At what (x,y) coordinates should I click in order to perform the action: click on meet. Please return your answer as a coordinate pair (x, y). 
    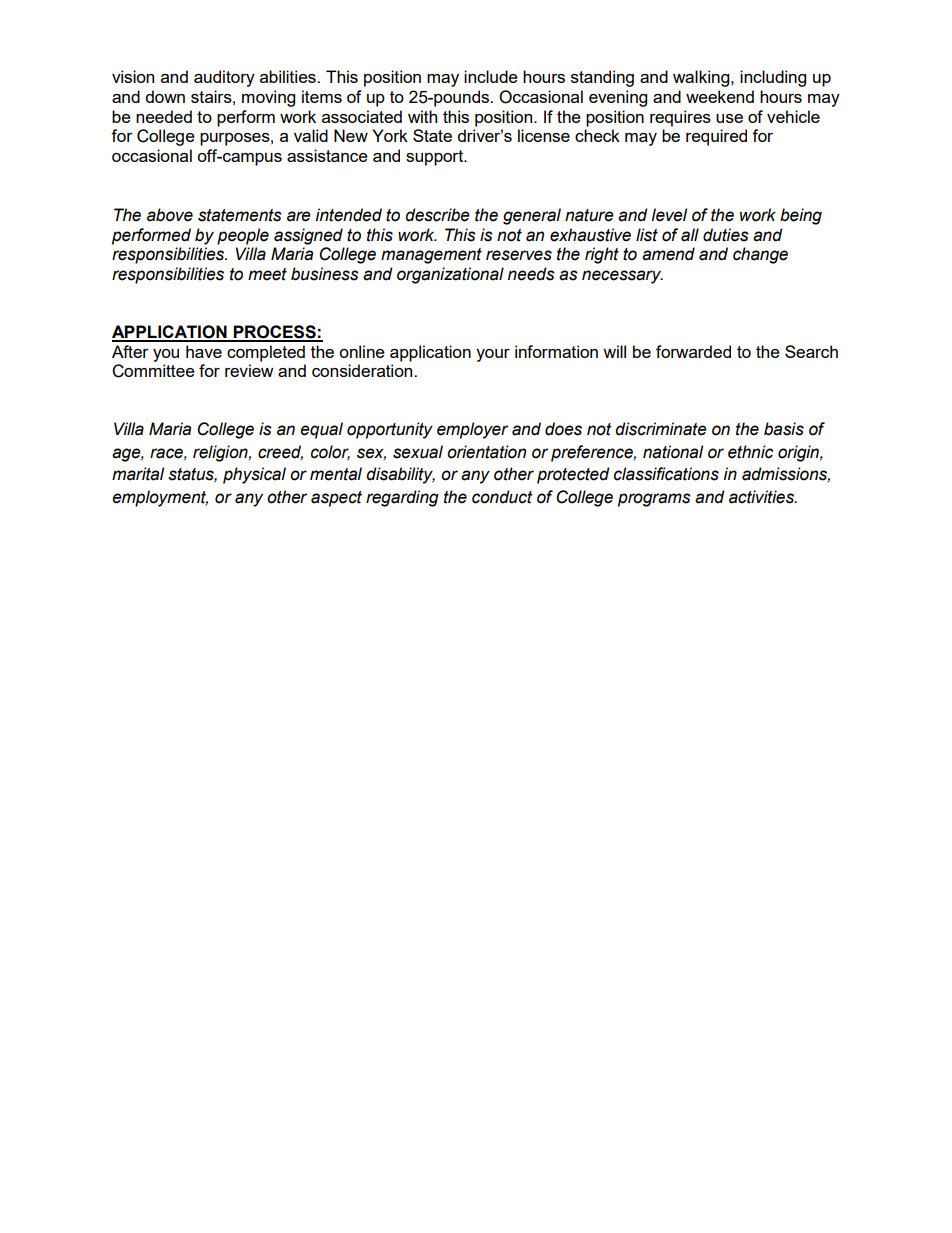
    Looking at the image, I should click on (267, 274).
